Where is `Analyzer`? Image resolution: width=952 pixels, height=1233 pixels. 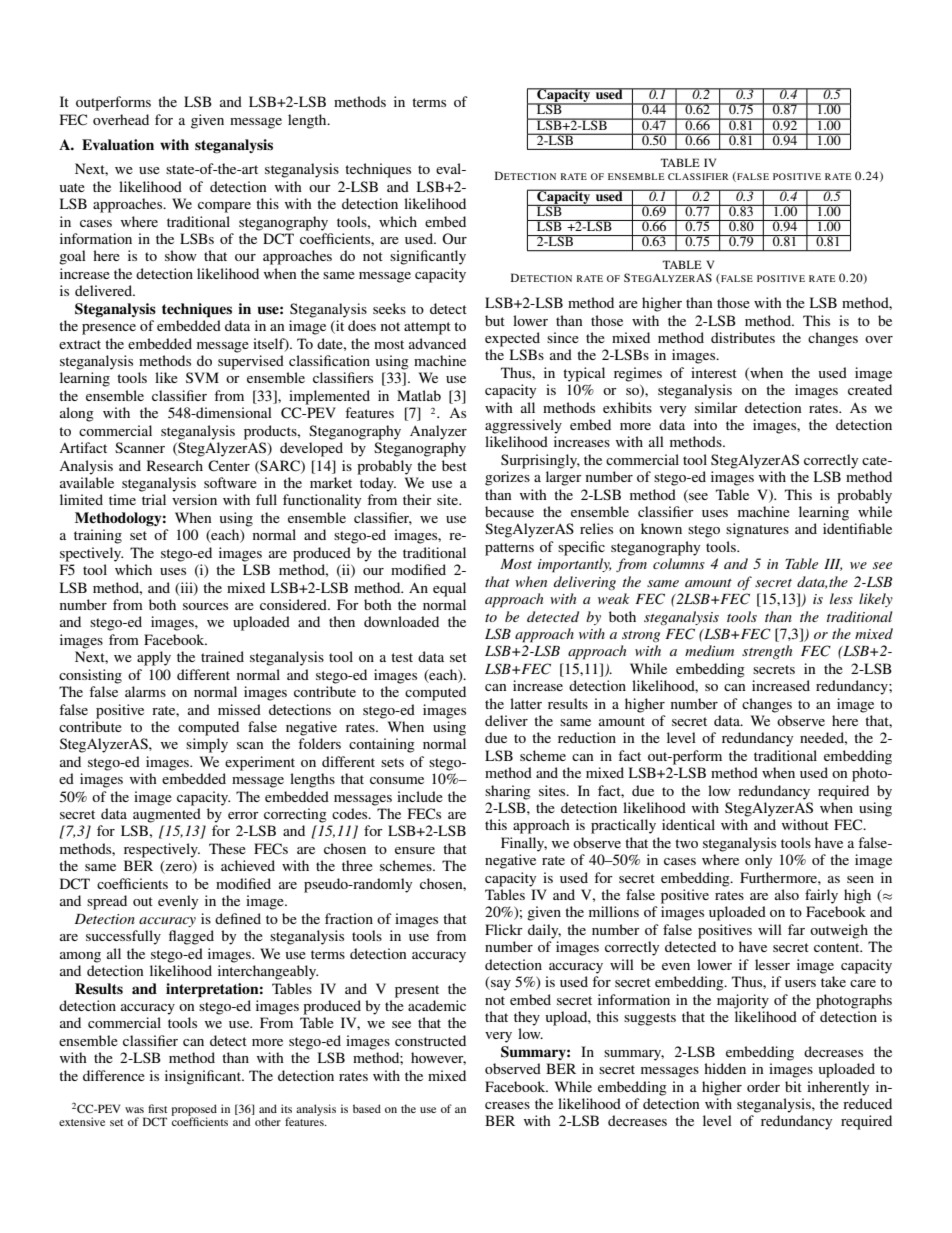
Analyzer is located at coordinates (438, 432).
